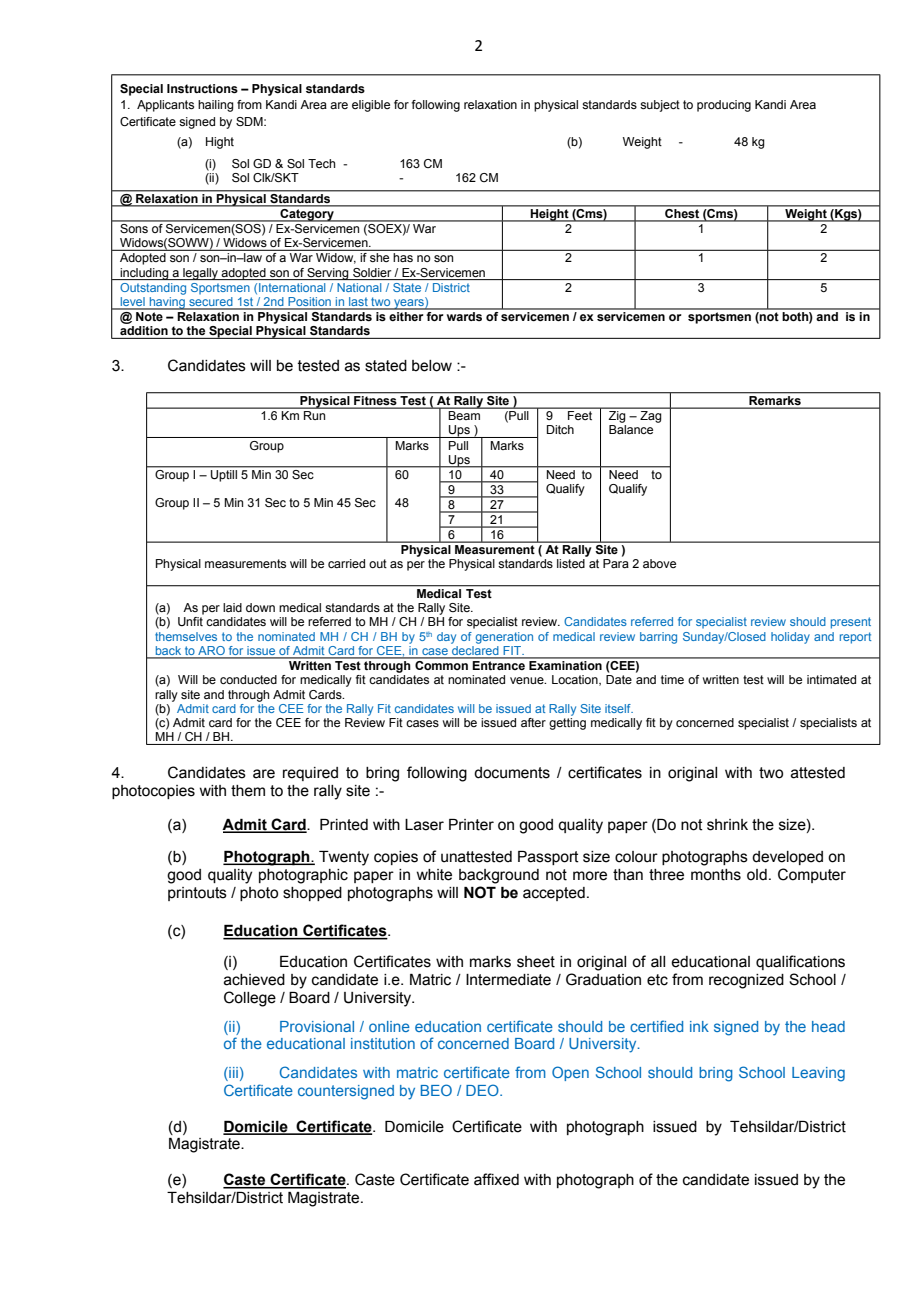 The width and height of the document is (924, 1307). Describe the element at coordinates (496, 1179) in the document. I see `affixed` at that location.
